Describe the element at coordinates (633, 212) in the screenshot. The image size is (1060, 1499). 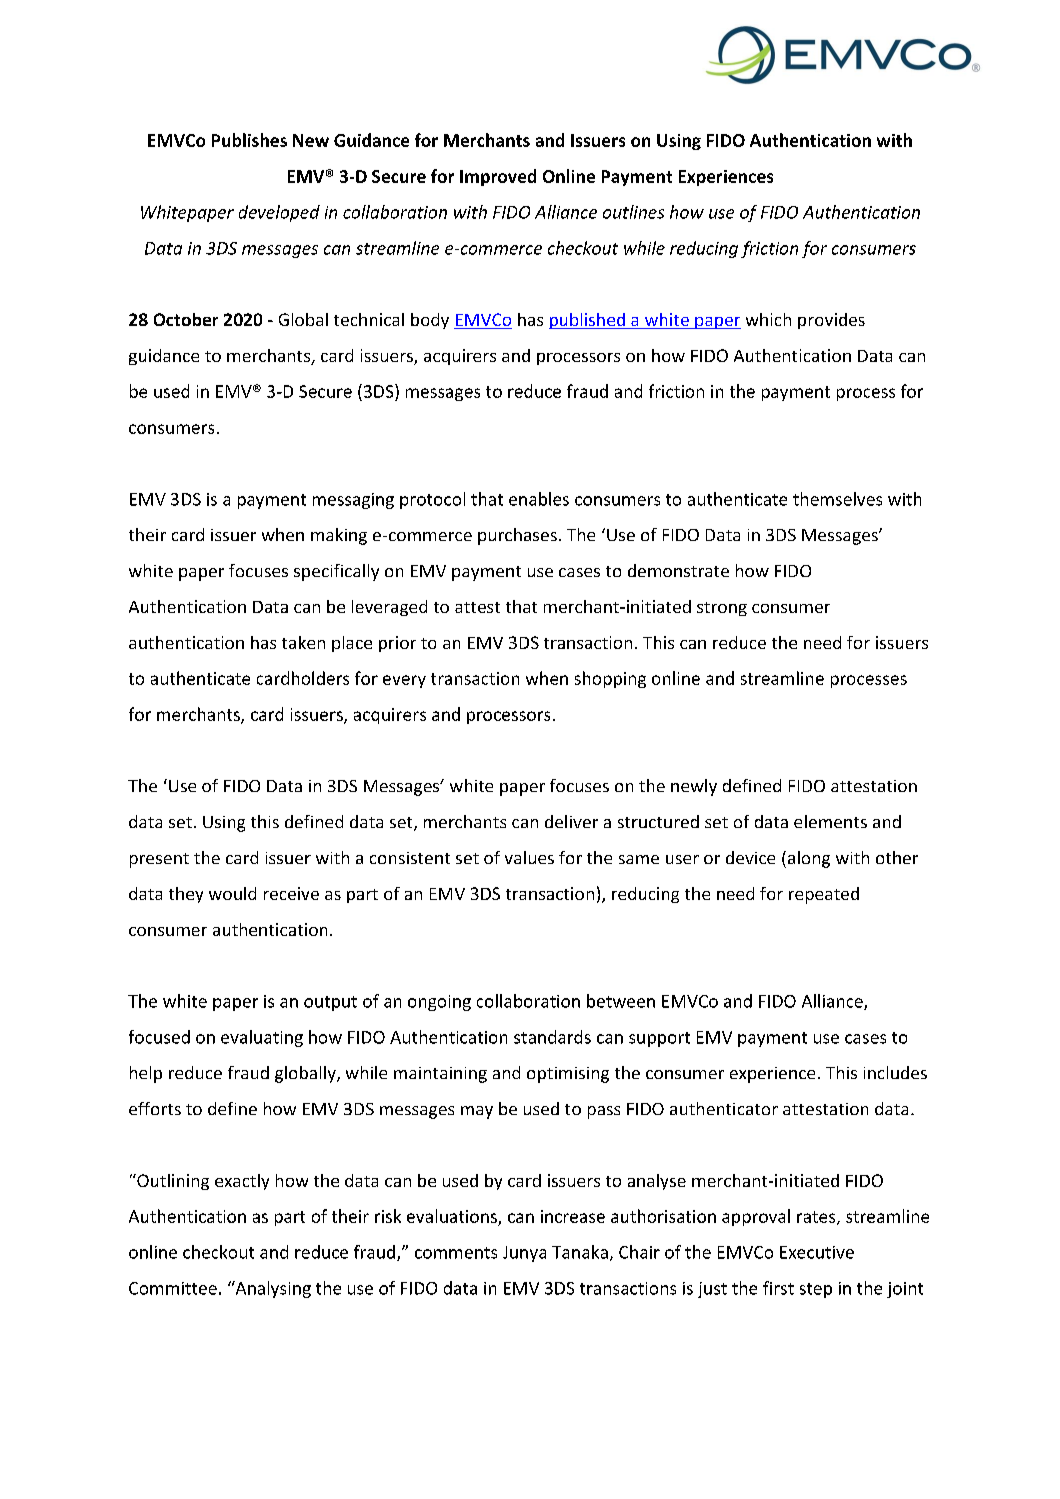
I see `outlines` at that location.
